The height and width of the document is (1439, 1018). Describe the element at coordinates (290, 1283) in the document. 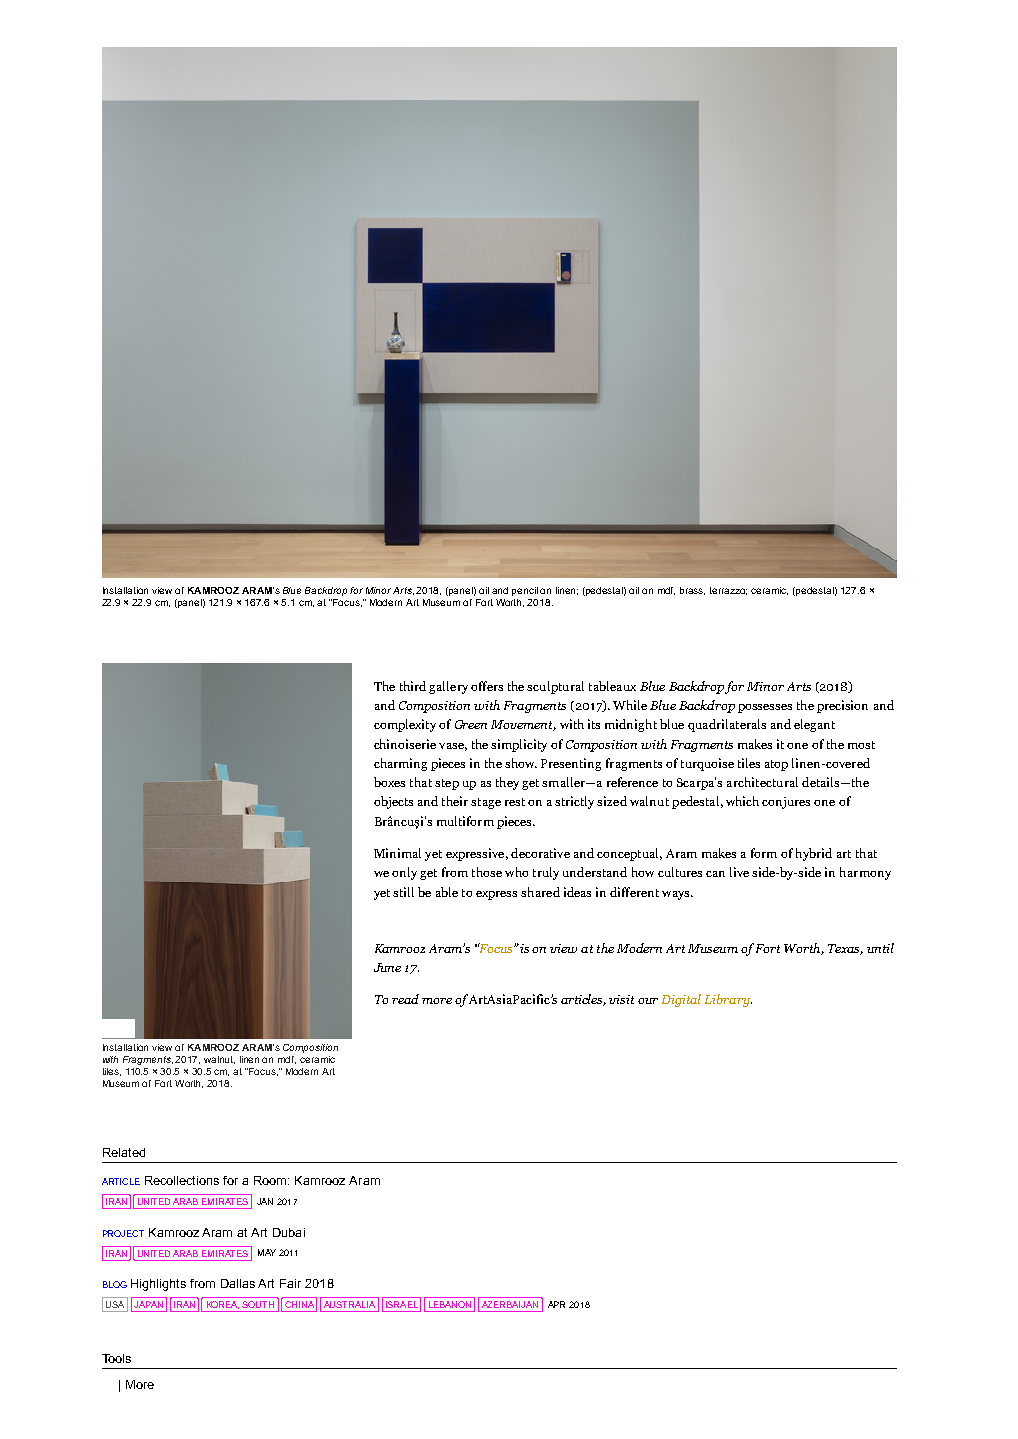

I see `Fair` at that location.
